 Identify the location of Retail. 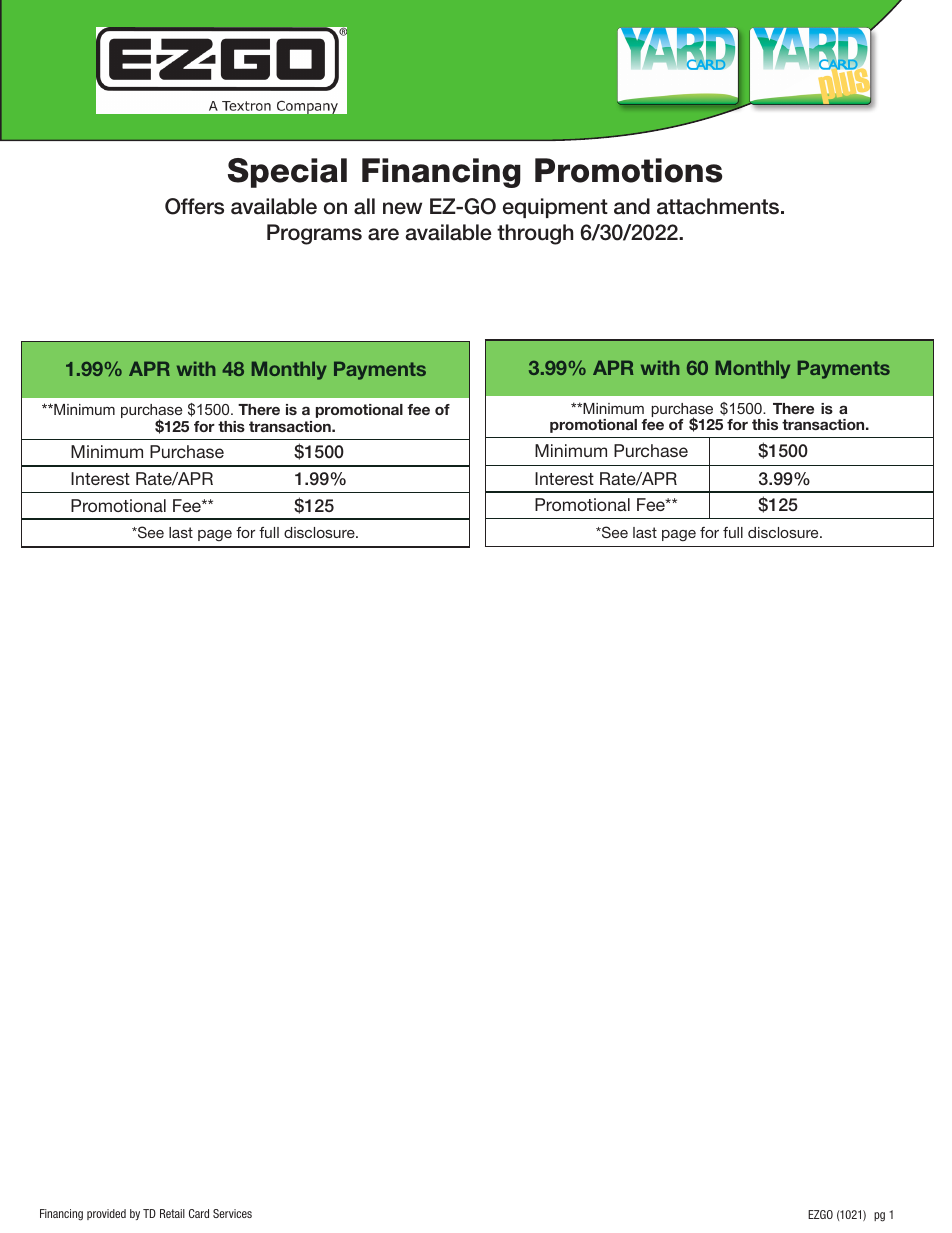
(172, 1213).
